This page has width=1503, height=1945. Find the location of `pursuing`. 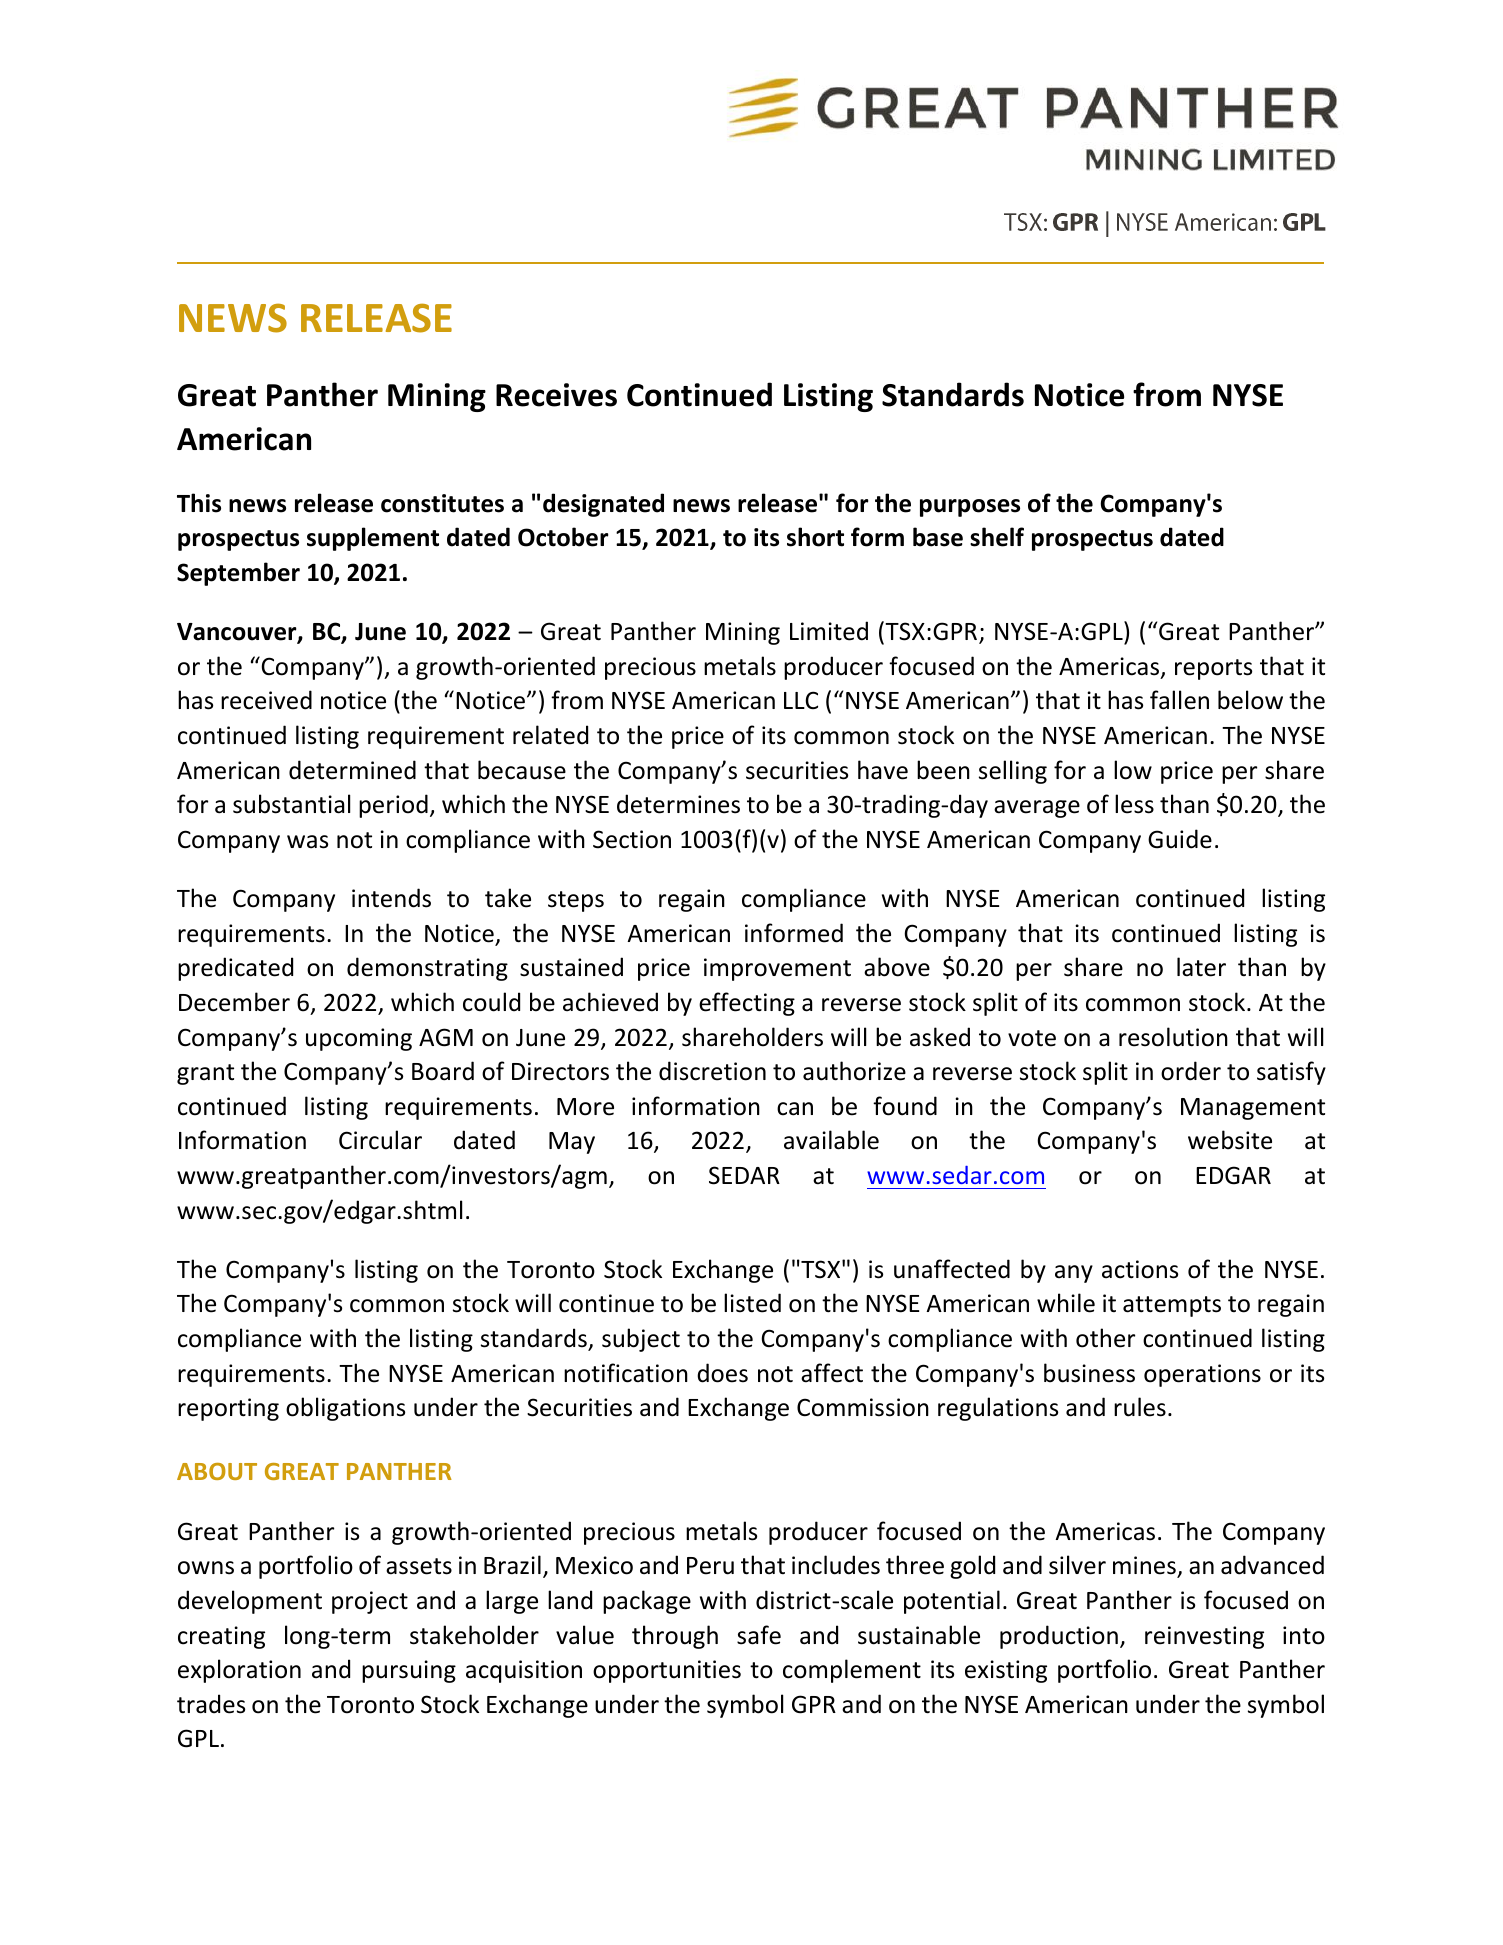

pursuing is located at coordinates (409, 1671).
